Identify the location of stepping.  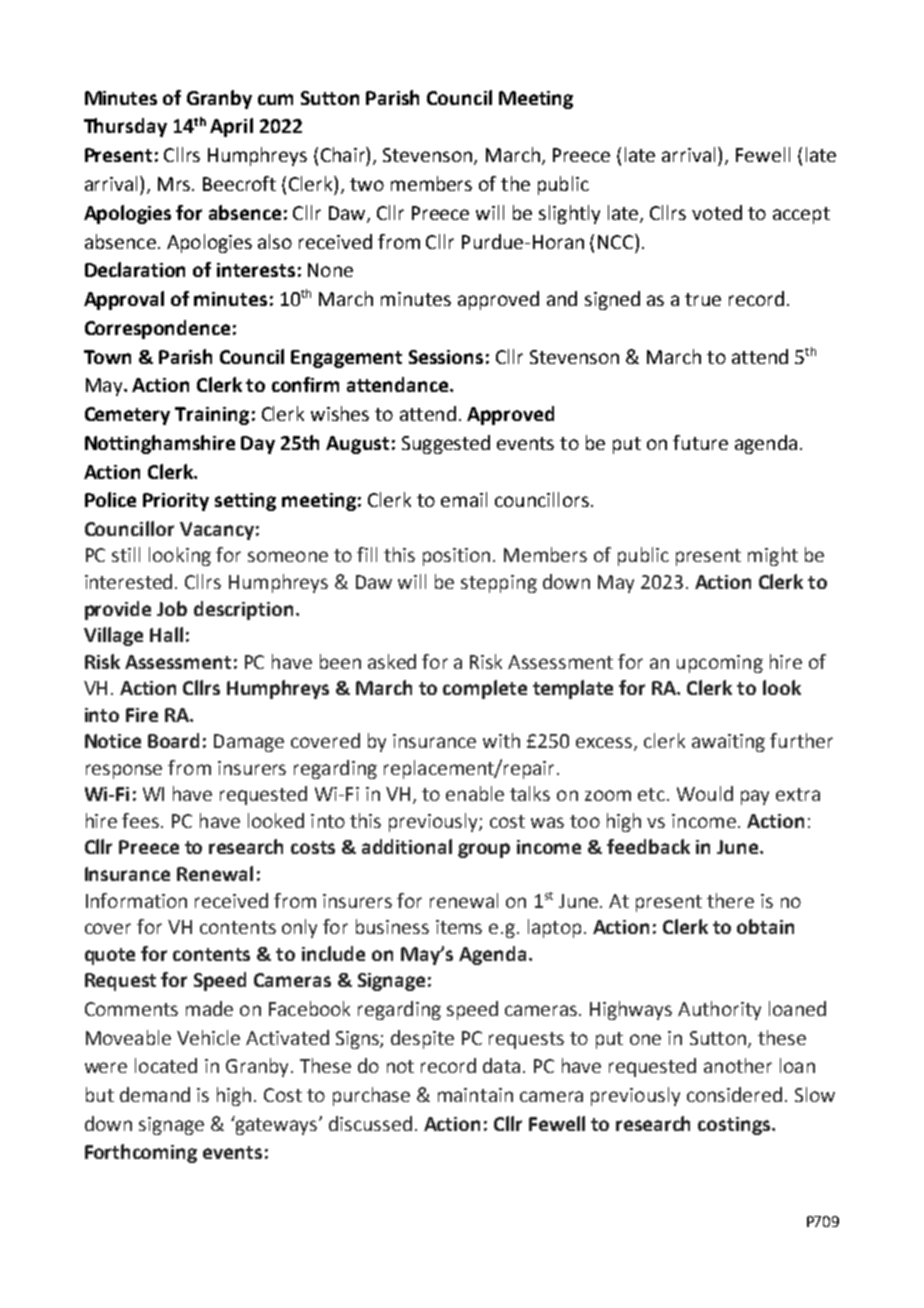
(499, 584).
